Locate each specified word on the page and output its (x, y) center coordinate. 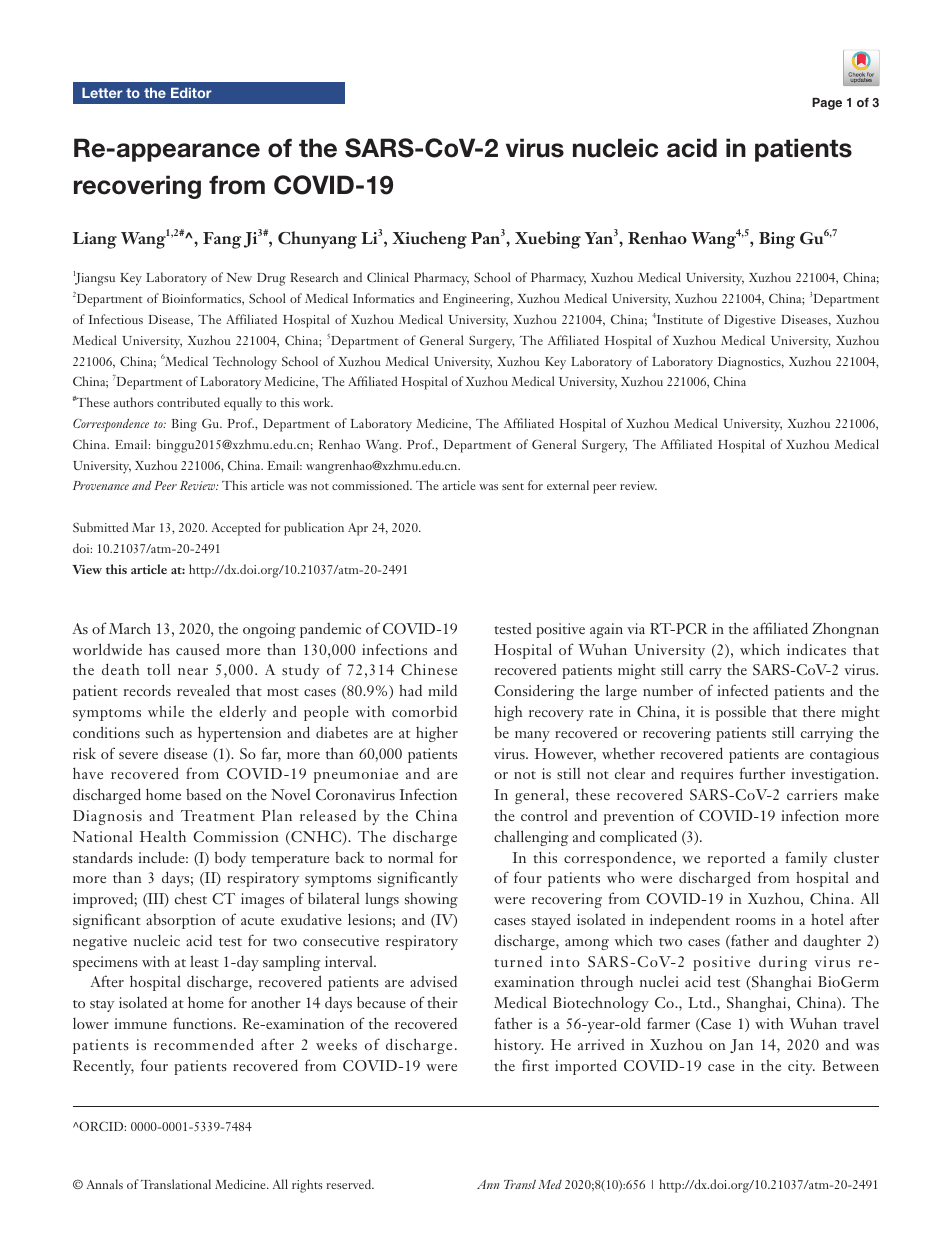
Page (827, 104)
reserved (350, 1184)
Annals (105, 1184)
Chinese (429, 669)
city (801, 1067)
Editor (191, 93)
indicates (816, 649)
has (159, 649)
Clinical (388, 277)
